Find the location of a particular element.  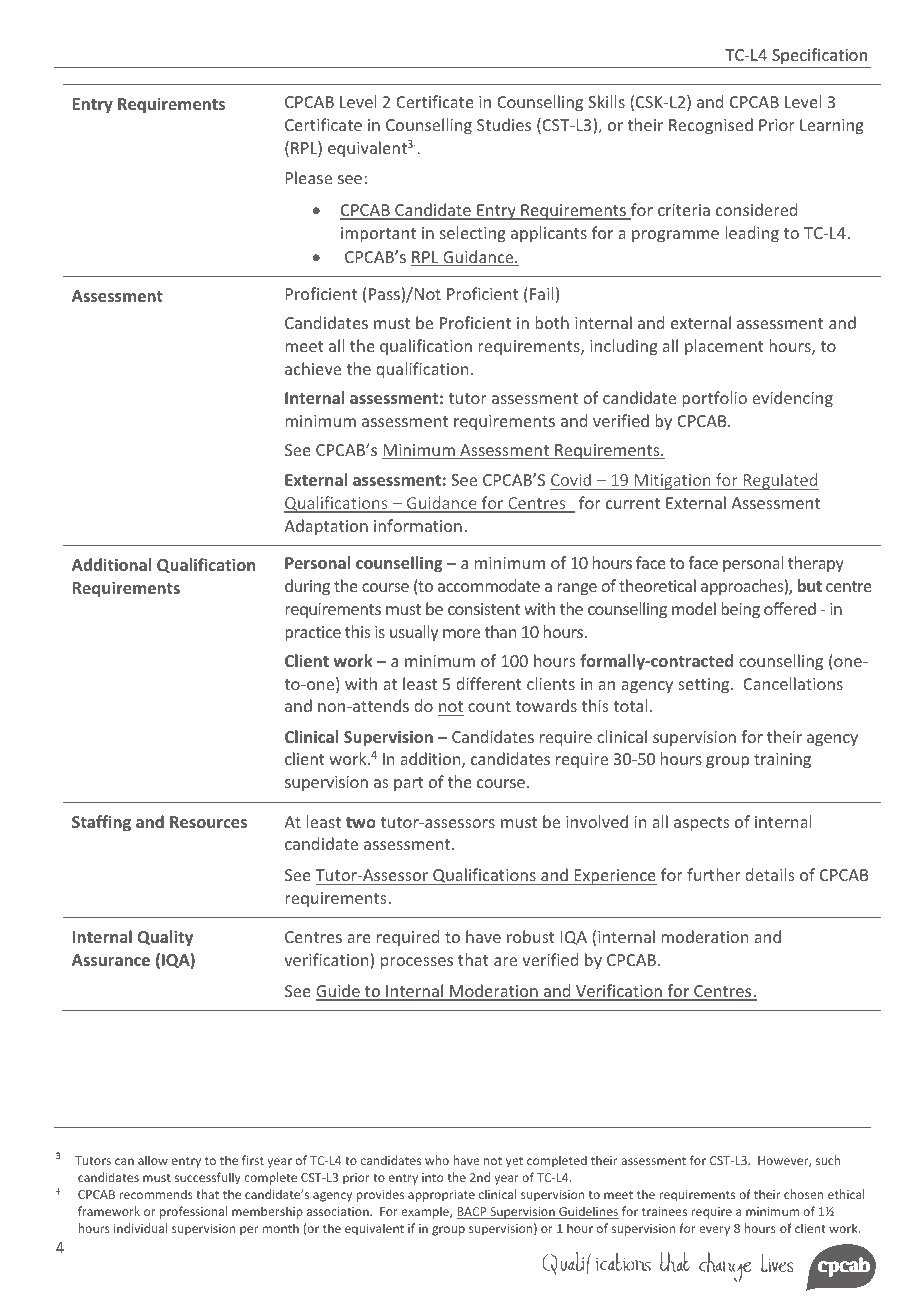

part is located at coordinates (409, 784).
